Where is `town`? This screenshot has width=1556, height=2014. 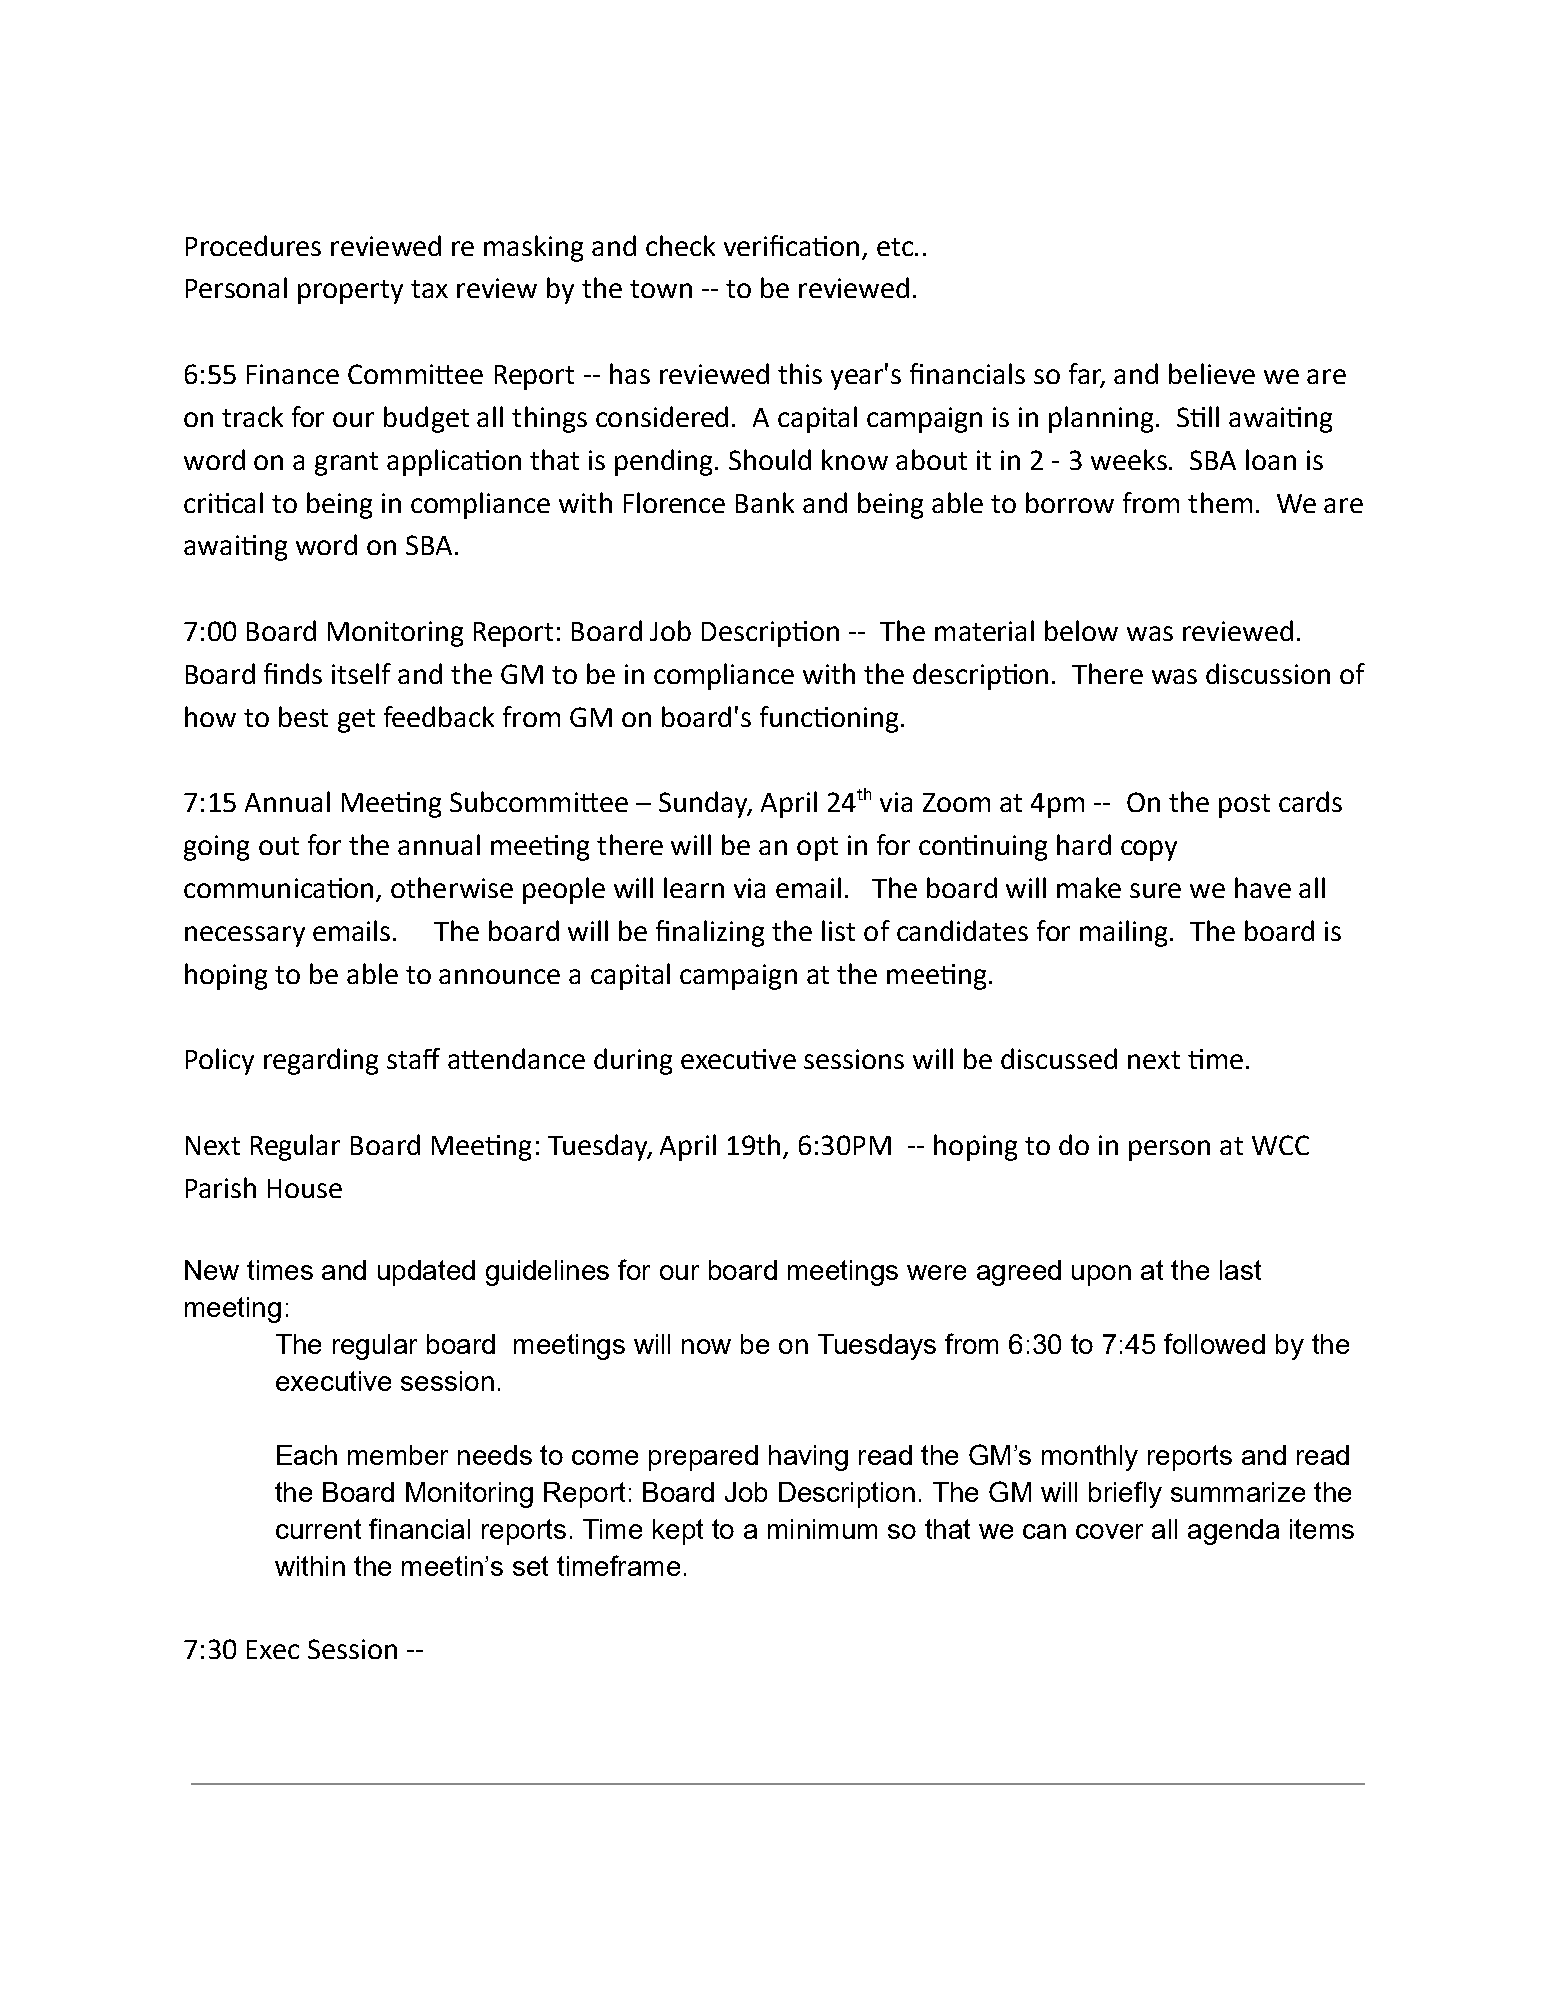 town is located at coordinates (661, 289).
